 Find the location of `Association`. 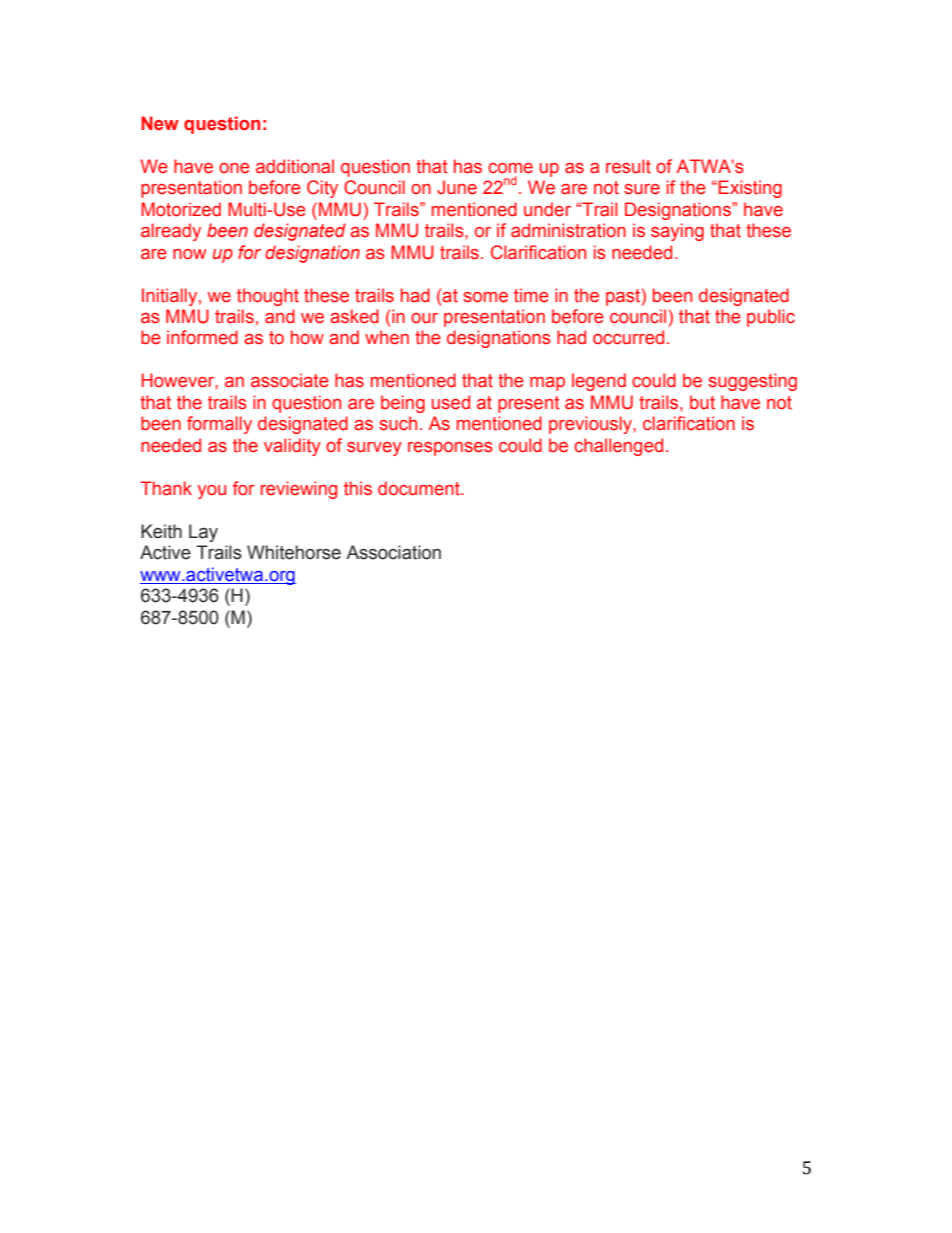

Association is located at coordinates (393, 552).
